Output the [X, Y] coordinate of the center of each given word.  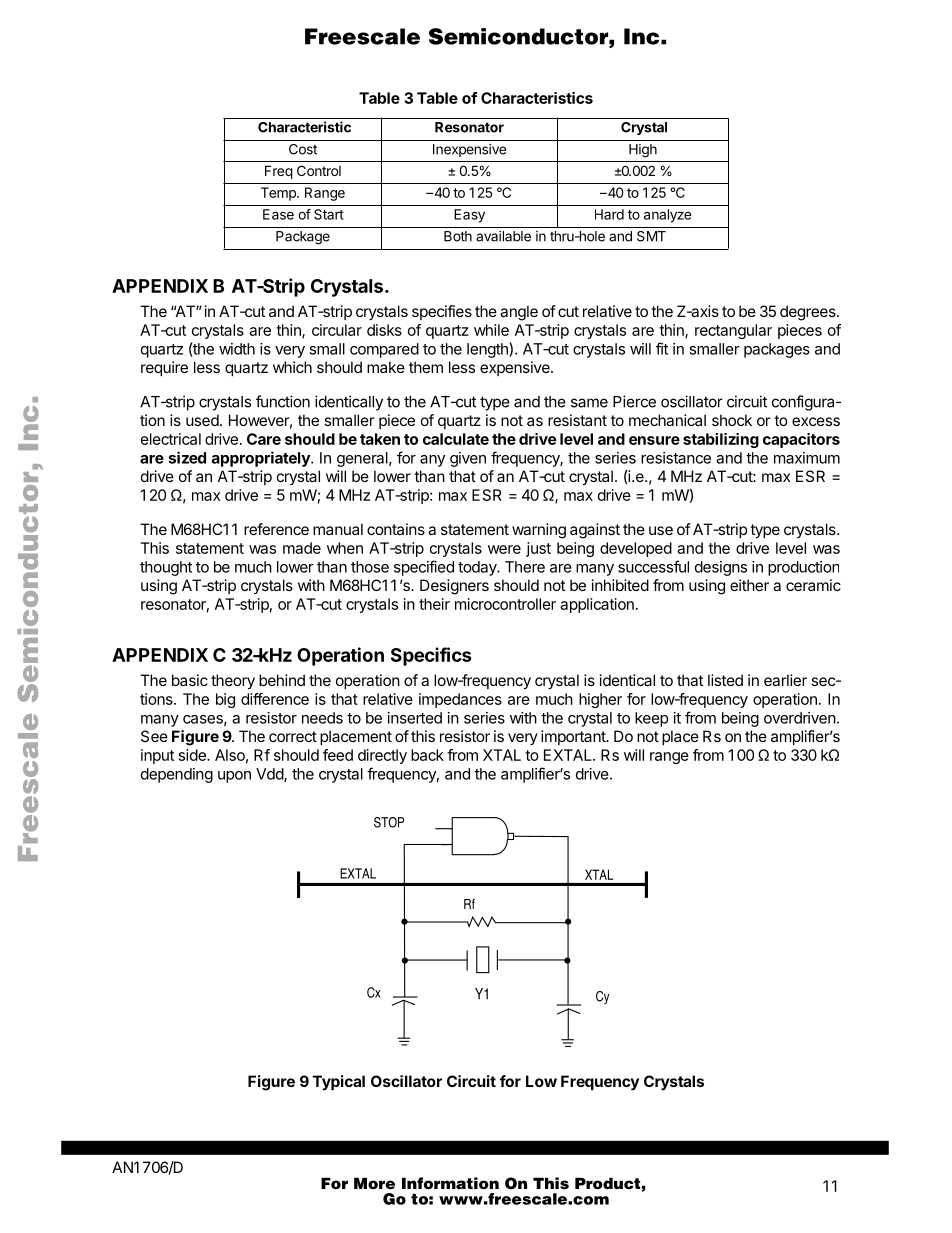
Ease [278, 214]
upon [234, 777]
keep [651, 719]
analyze [668, 216]
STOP [389, 822]
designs [721, 568]
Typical [339, 1082]
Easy [469, 216]
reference [276, 529]
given [468, 459]
